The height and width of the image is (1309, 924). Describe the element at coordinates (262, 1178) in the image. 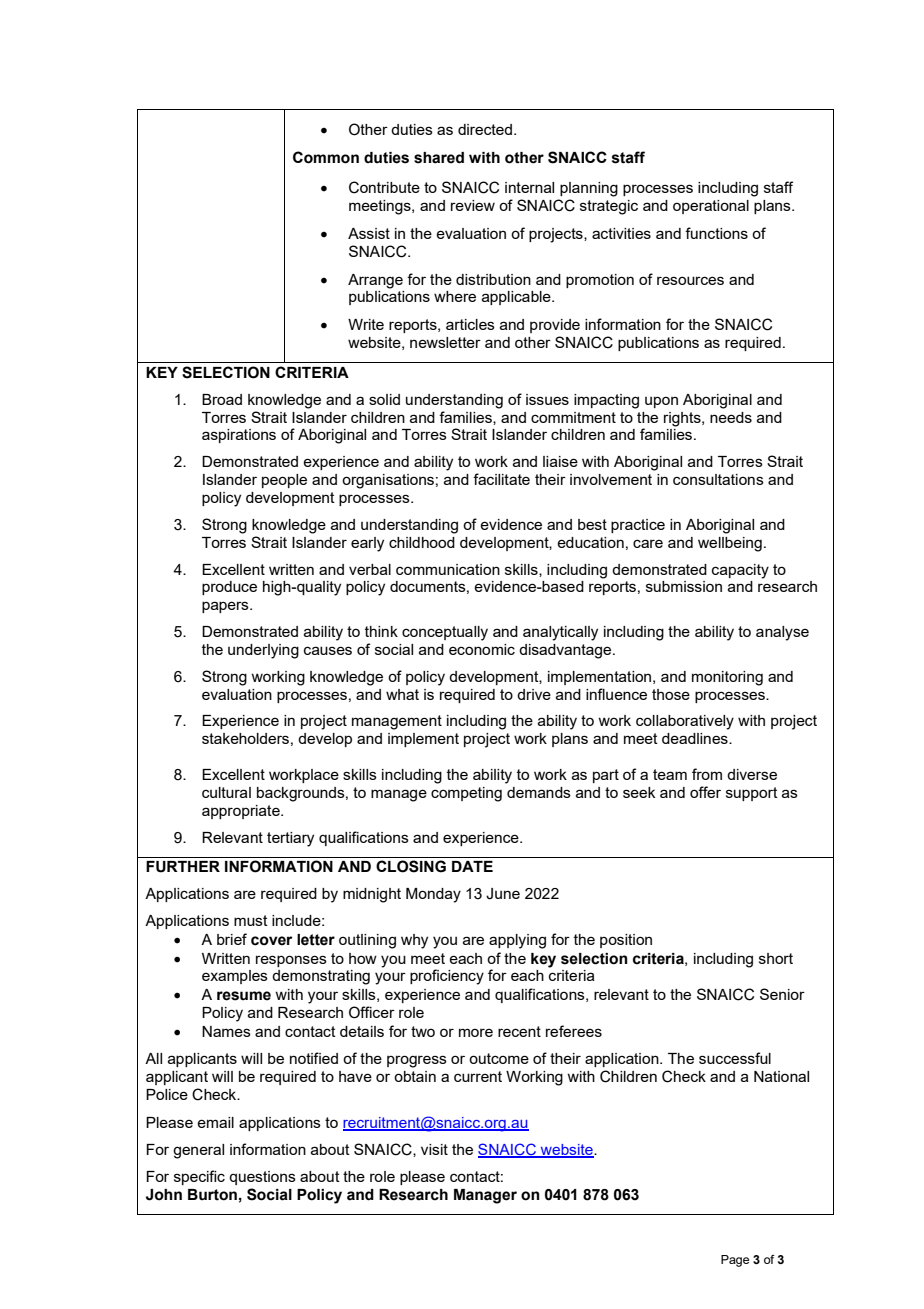

I see `questions` at that location.
